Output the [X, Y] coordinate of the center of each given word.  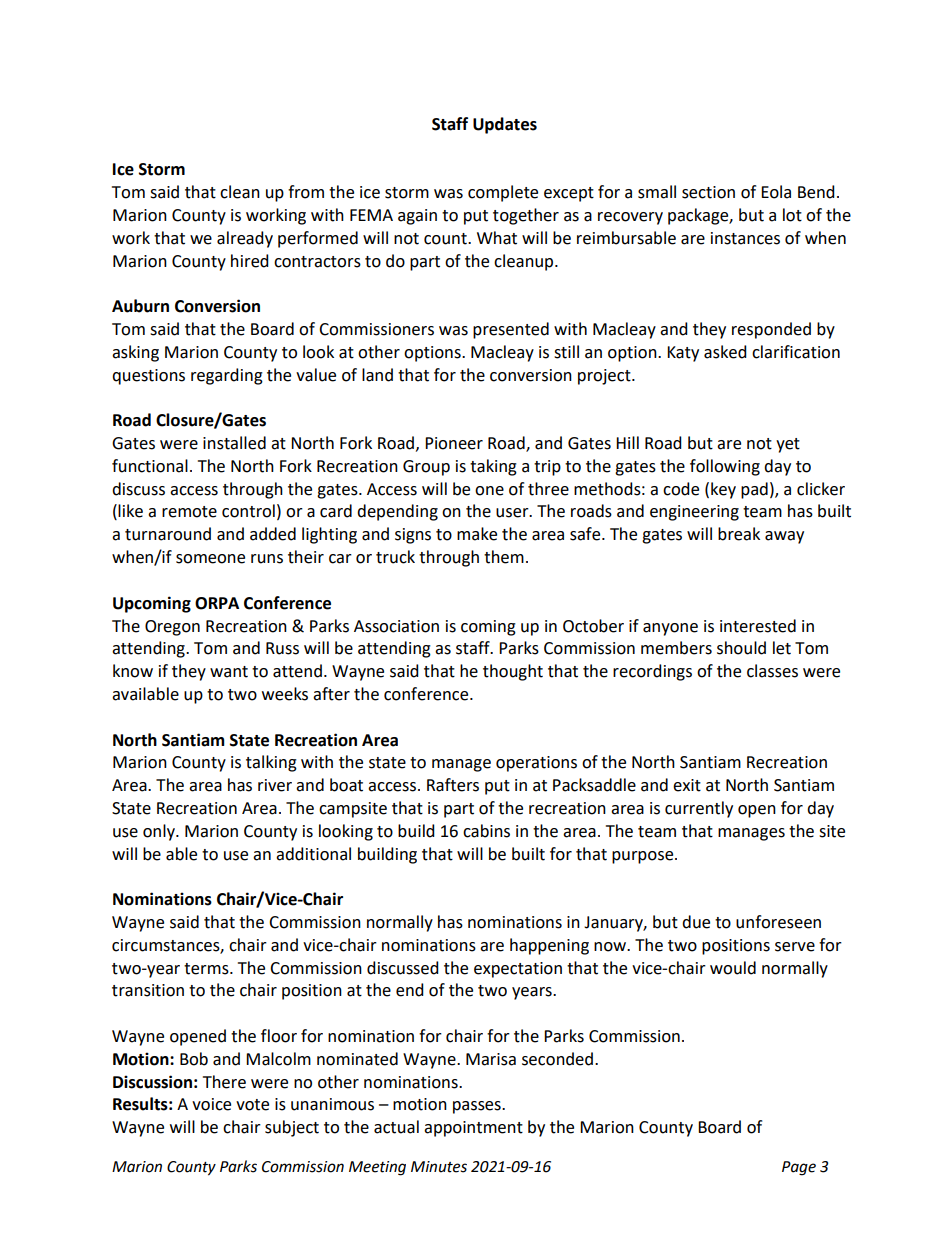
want [229, 672]
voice [211, 1104]
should [741, 648]
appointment [473, 1129]
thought [513, 672]
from [306, 192]
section [708, 192]
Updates [505, 125]
